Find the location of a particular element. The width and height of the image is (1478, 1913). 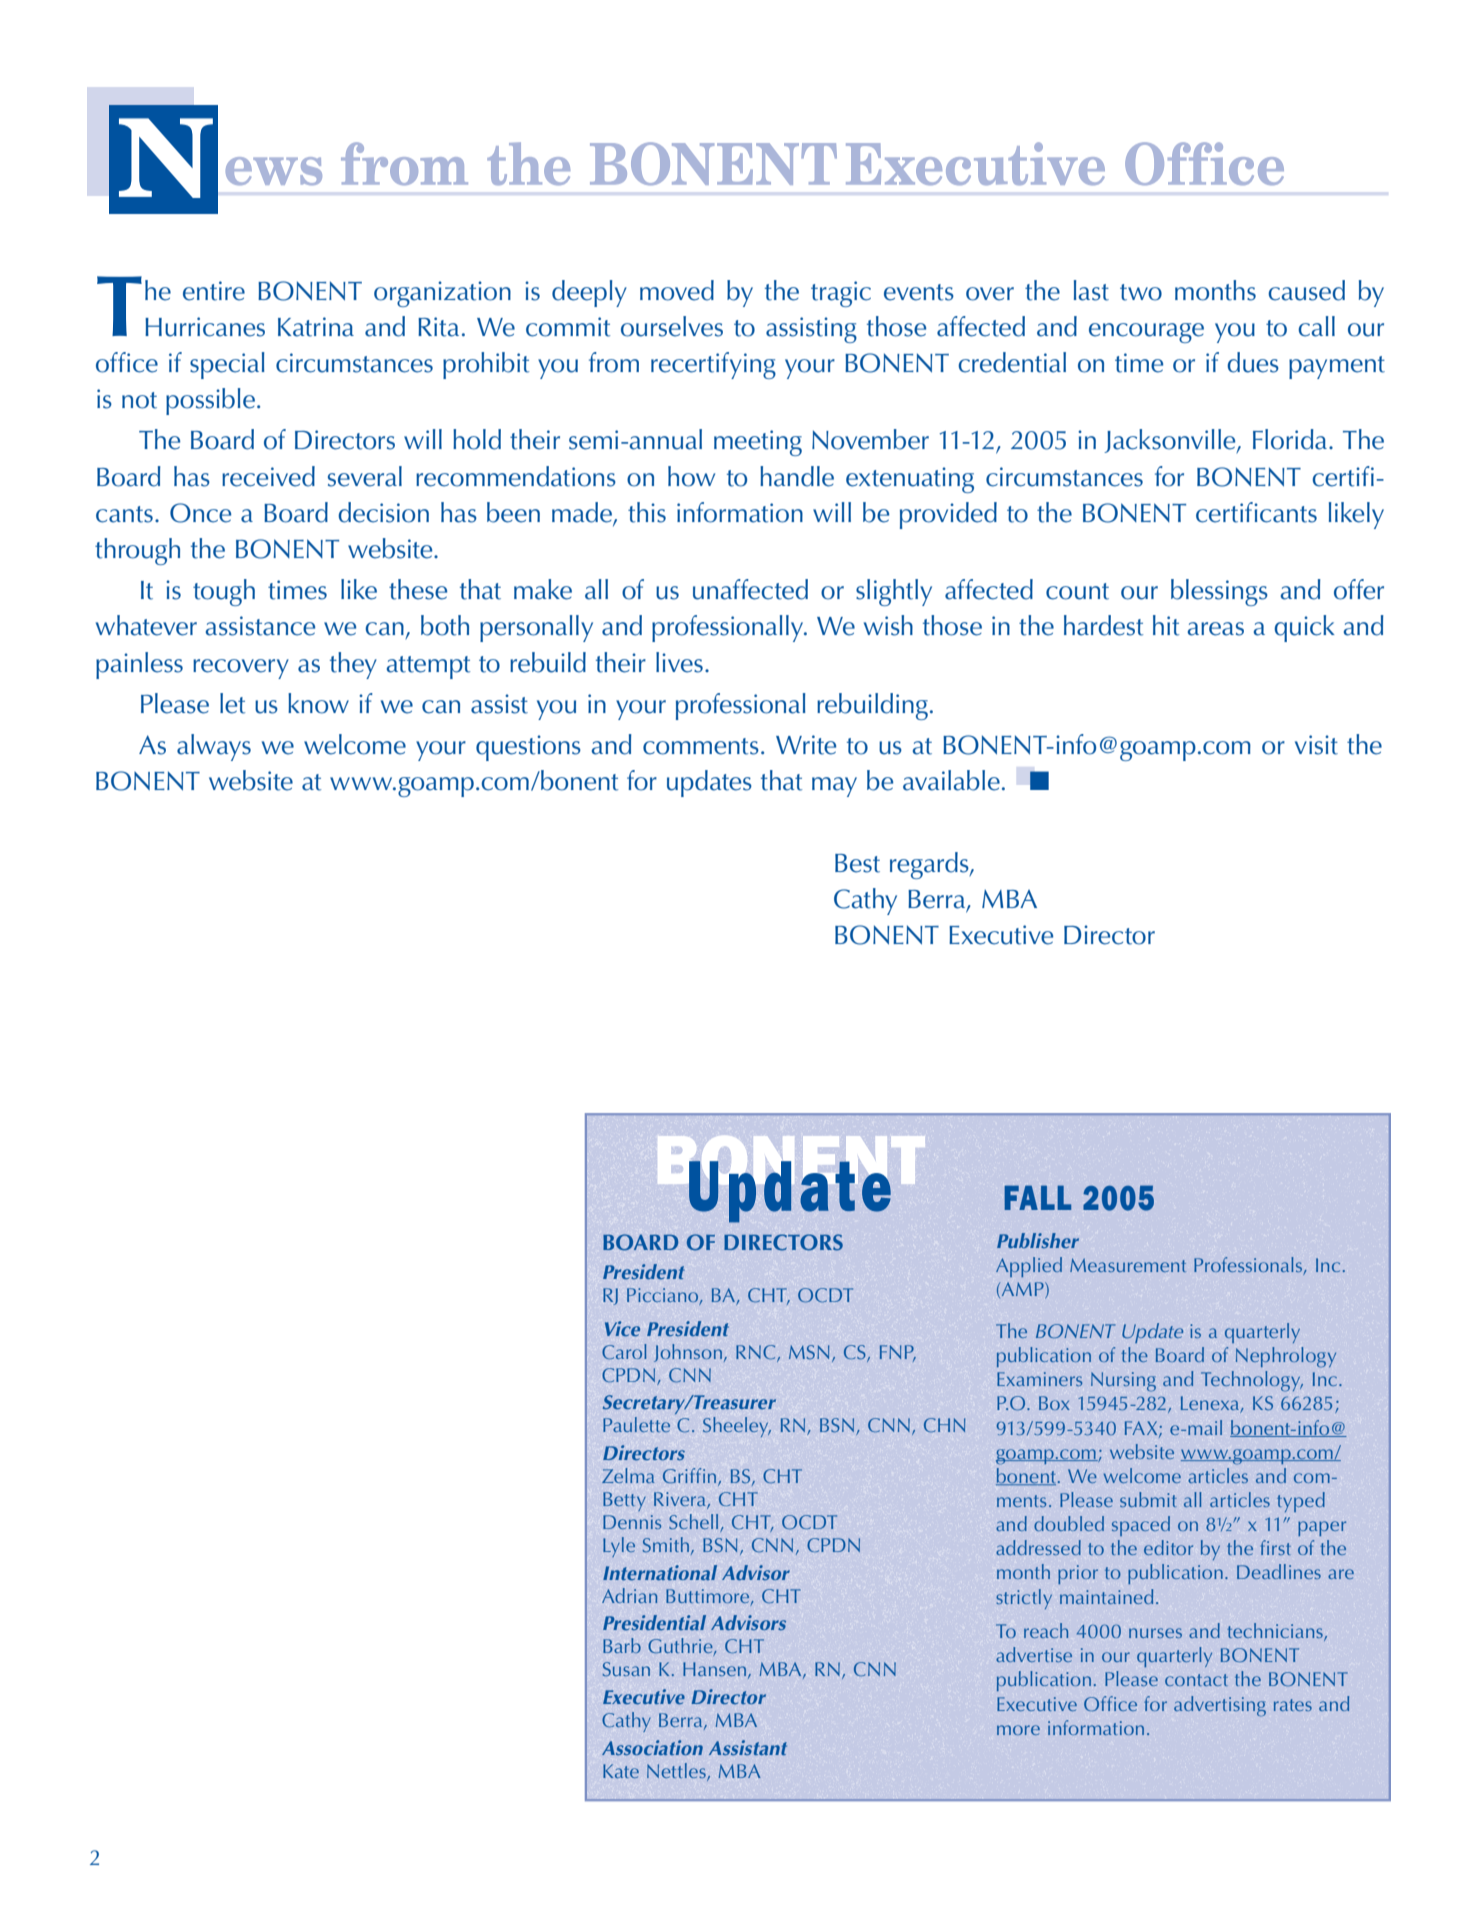

areas is located at coordinates (1216, 629).
